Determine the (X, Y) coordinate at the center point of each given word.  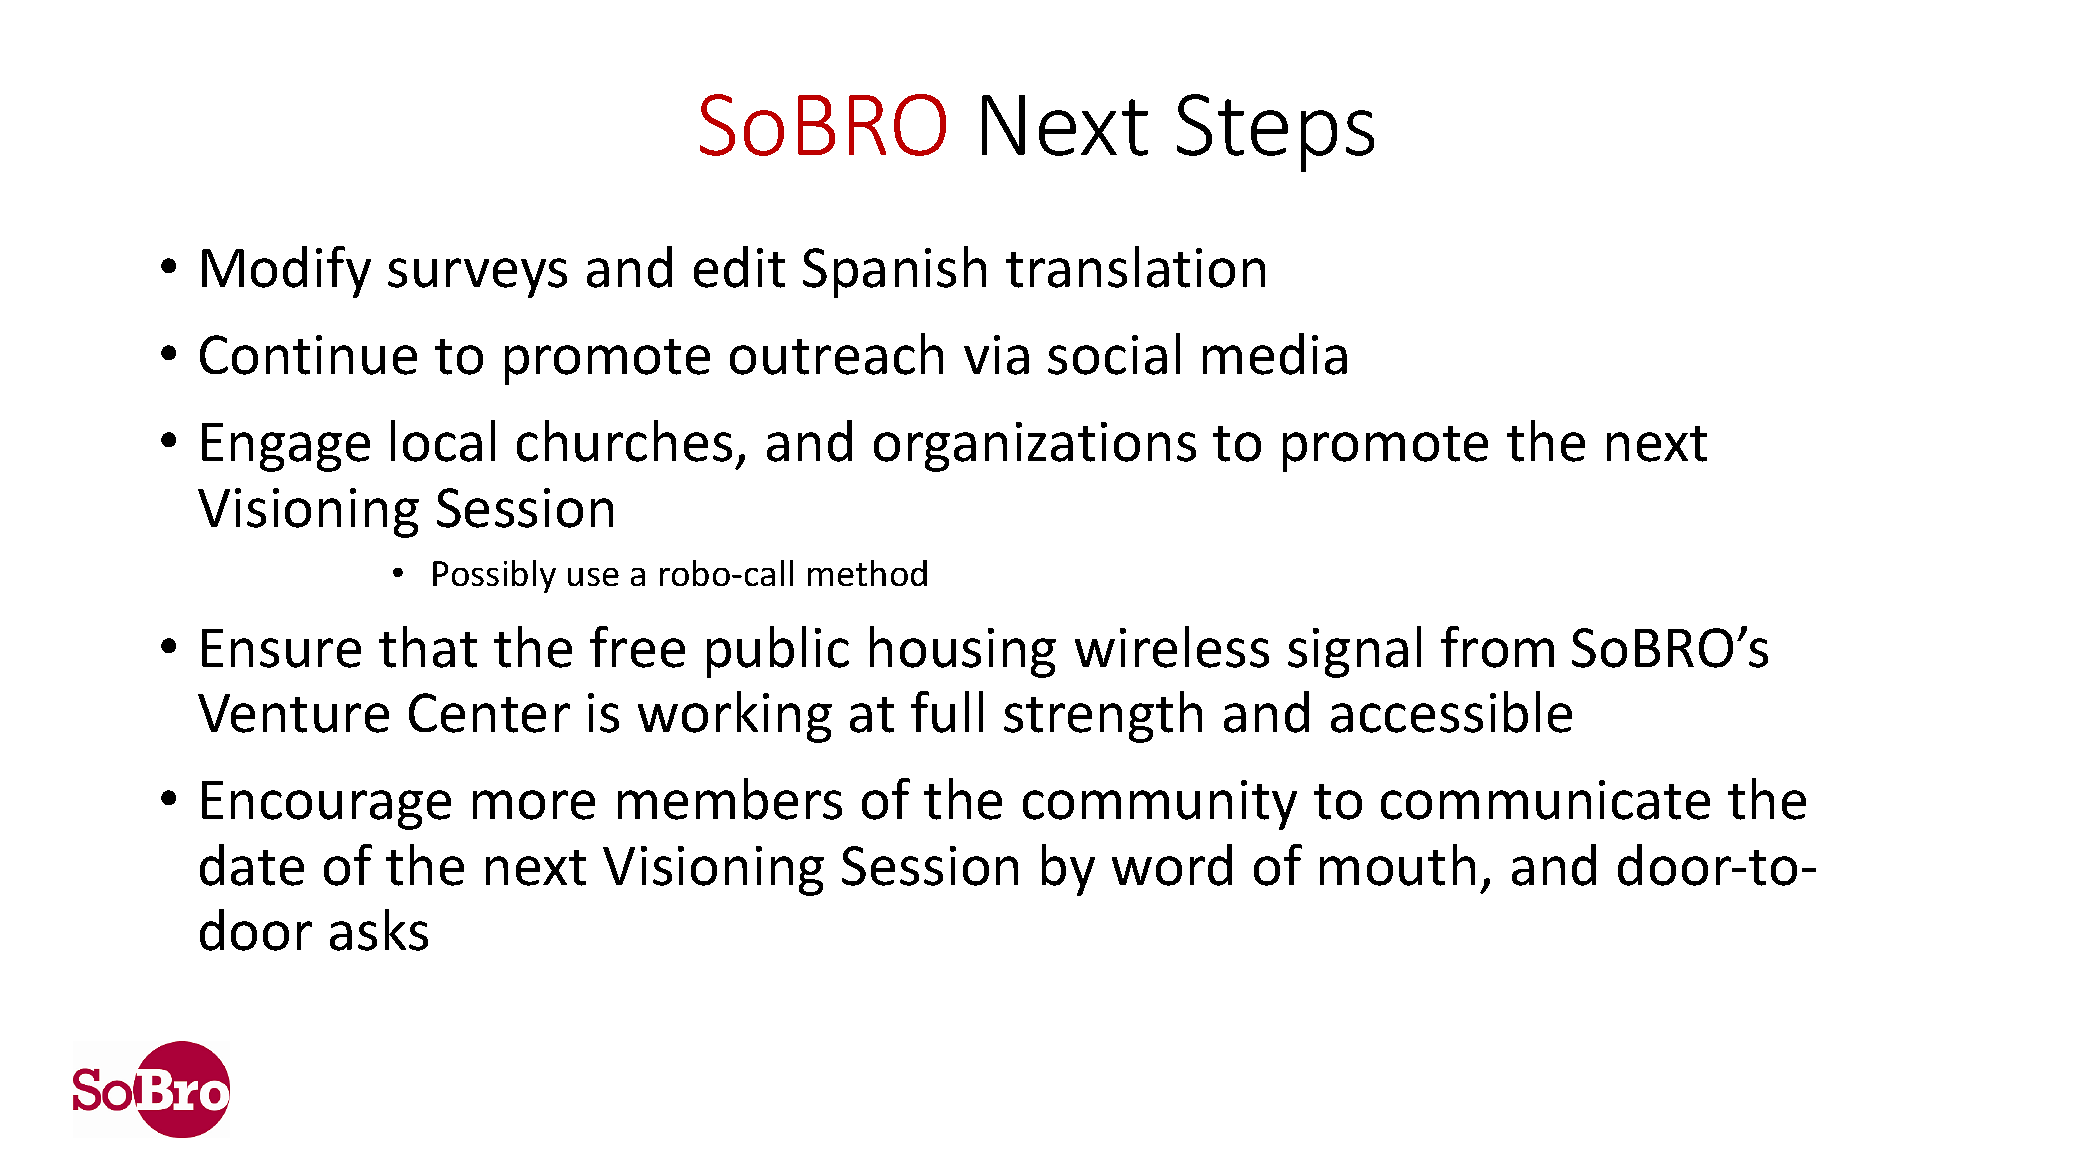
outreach (836, 354)
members (730, 799)
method (867, 573)
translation (1135, 267)
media (1275, 354)
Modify (286, 272)
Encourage (326, 805)
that (428, 647)
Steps (1275, 133)
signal (1354, 652)
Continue (308, 355)
